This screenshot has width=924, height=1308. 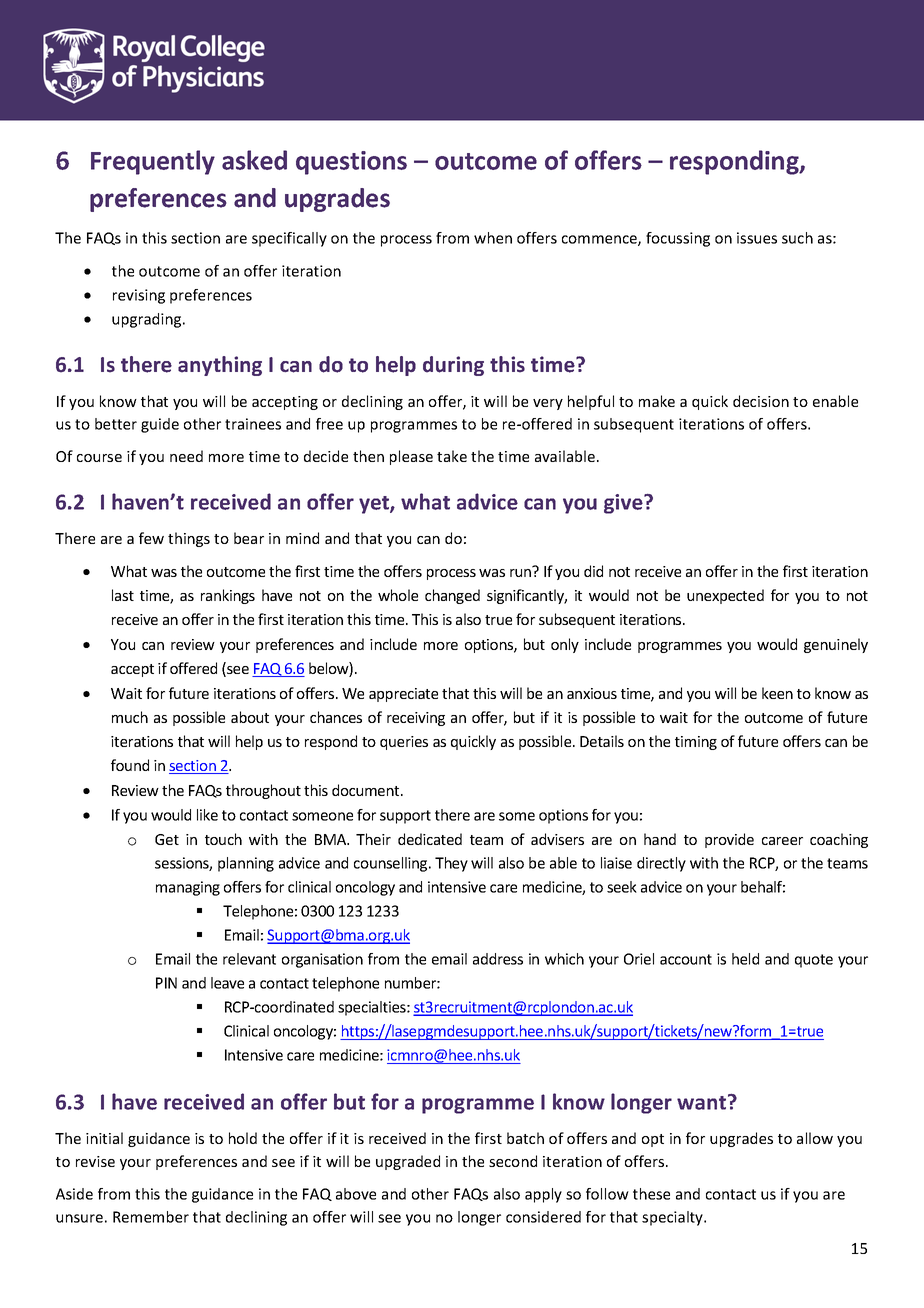 I want to click on specialty, so click(x=673, y=1218).
